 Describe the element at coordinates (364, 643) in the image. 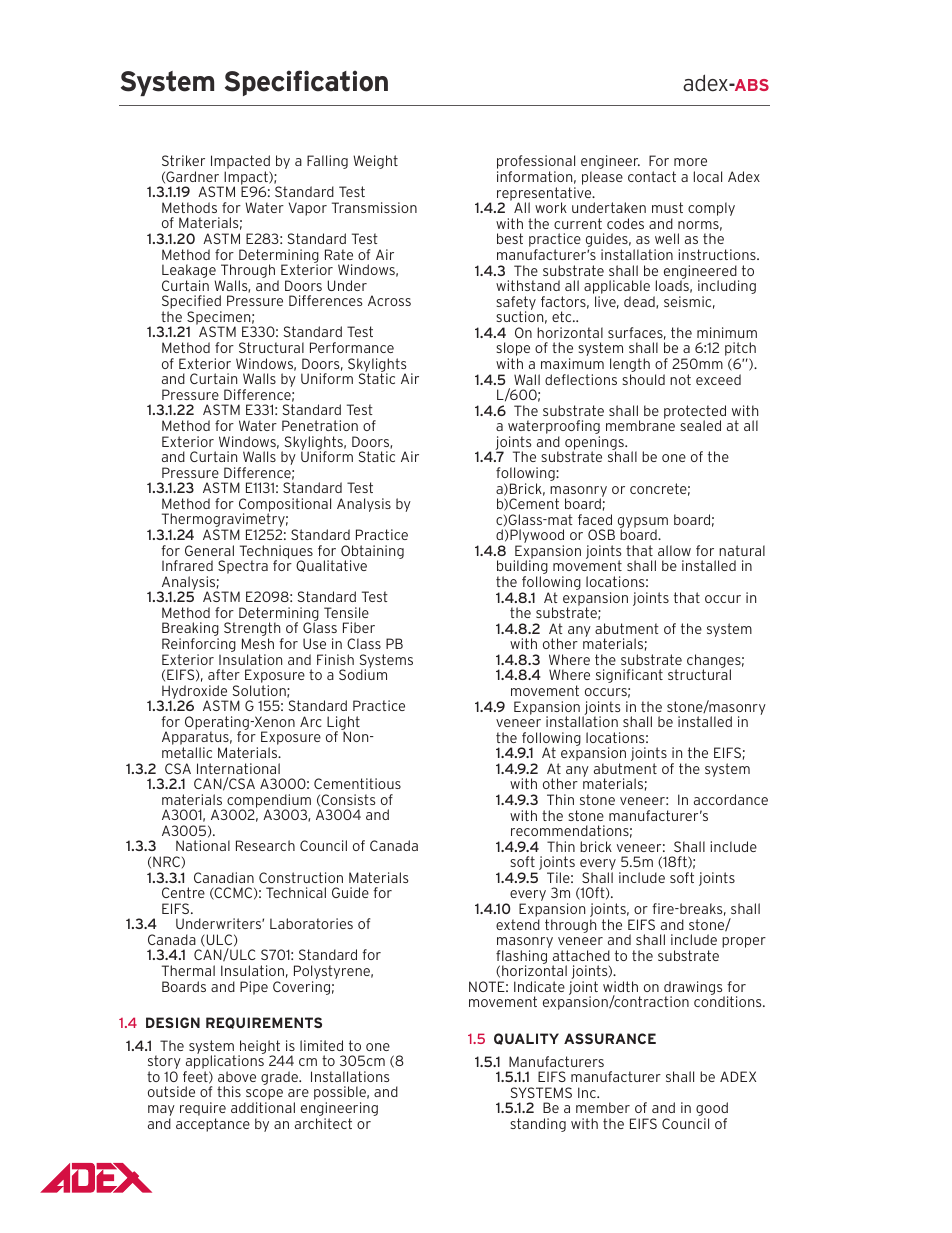

I see `Class` at that location.
